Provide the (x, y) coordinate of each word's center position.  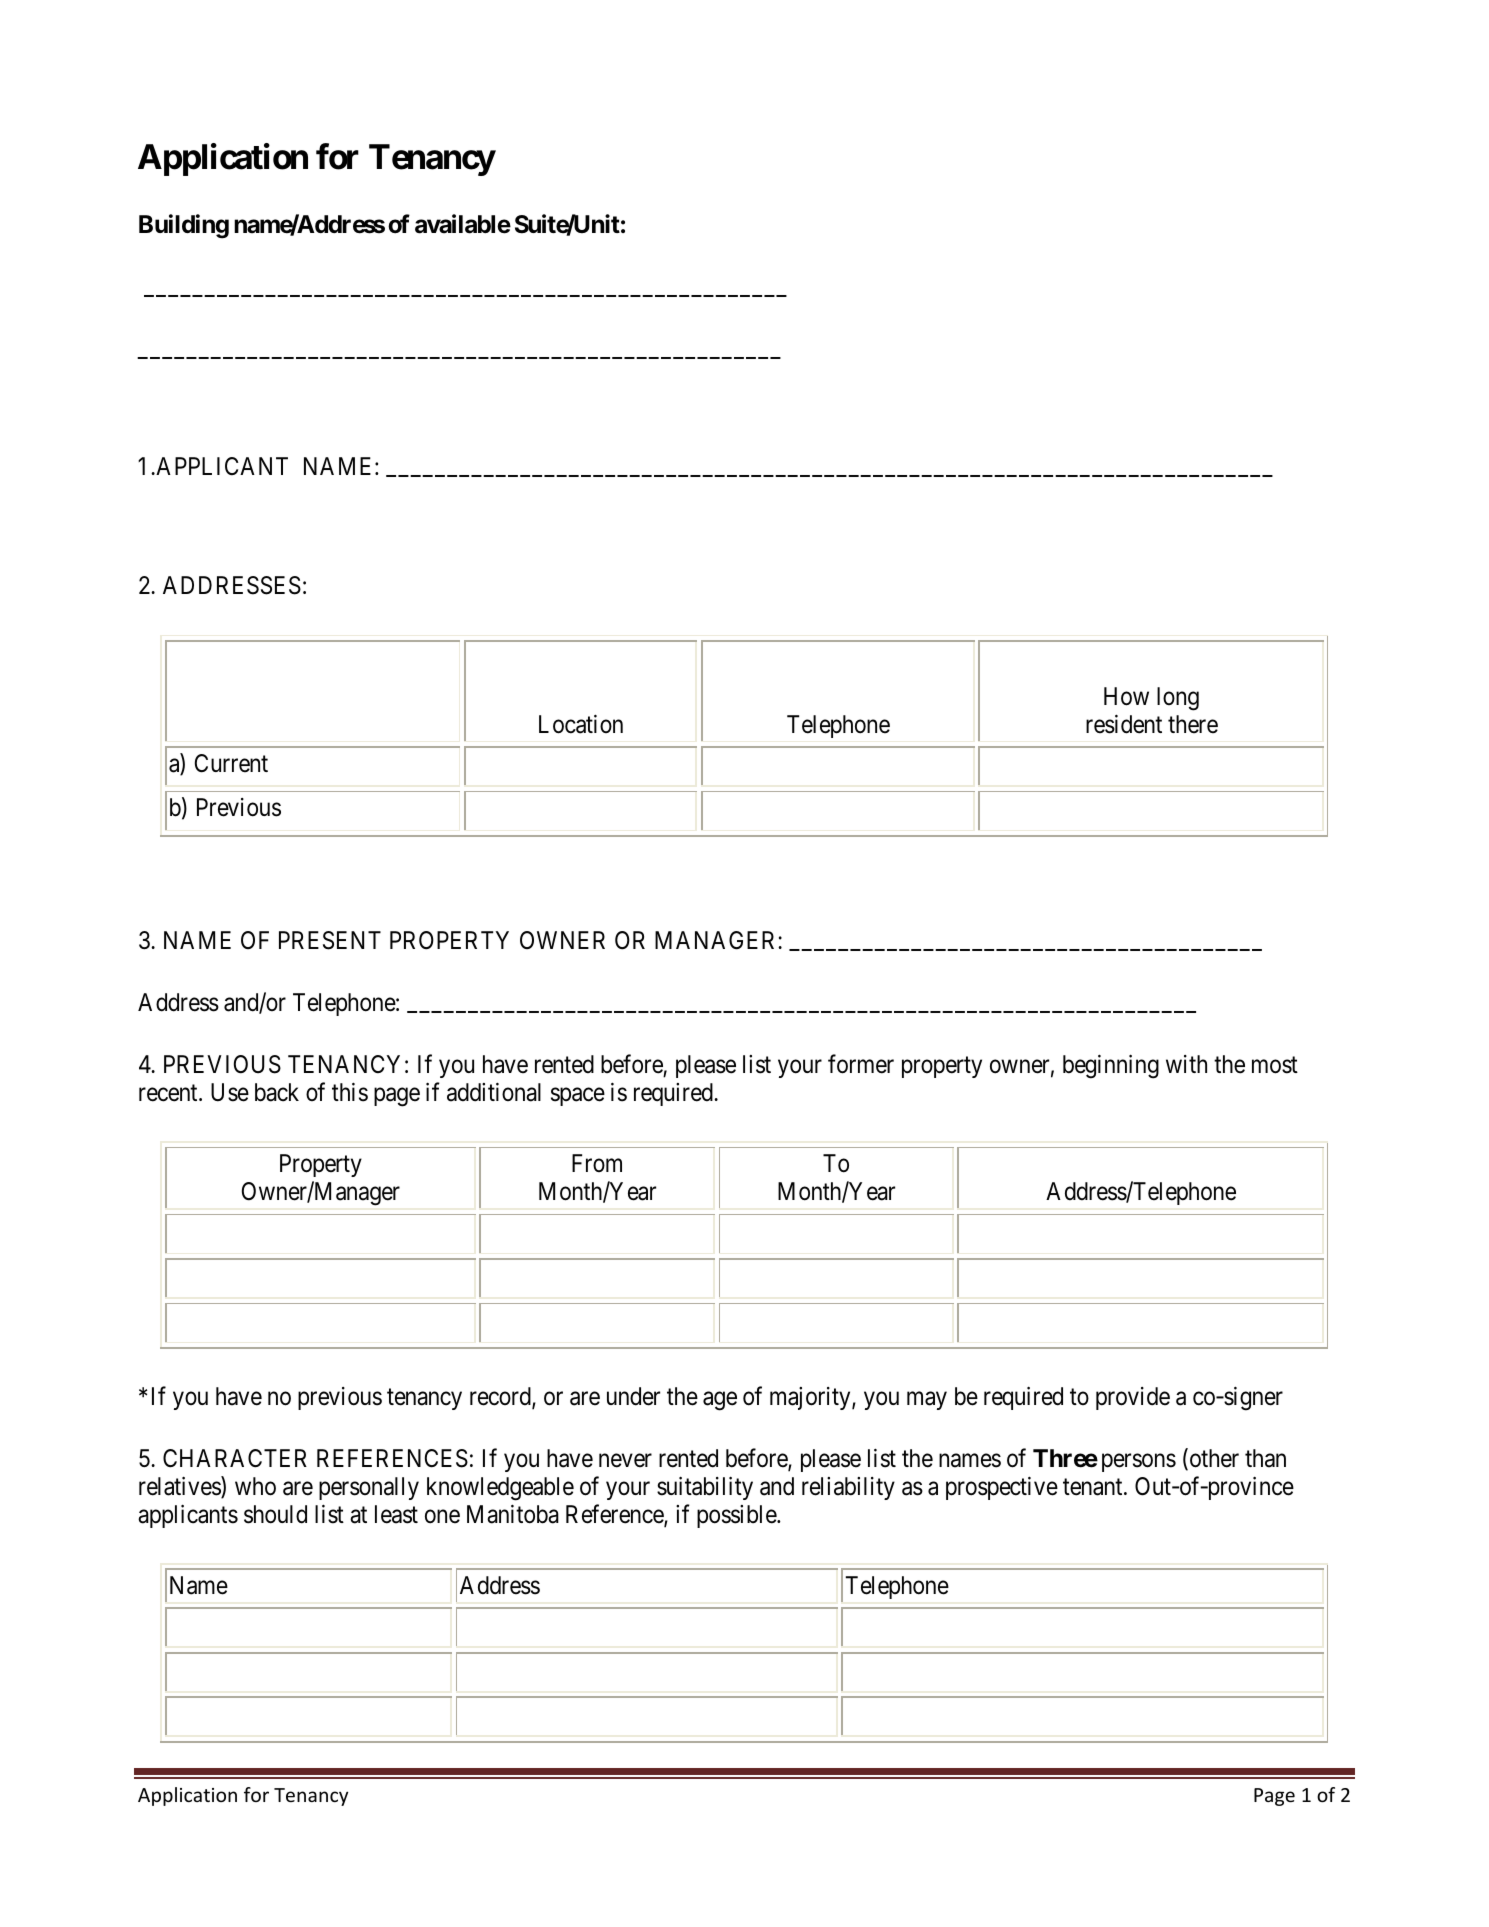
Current (231, 763)
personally (369, 1488)
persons (1139, 1463)
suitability (705, 1488)
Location (581, 724)
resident (1124, 724)
